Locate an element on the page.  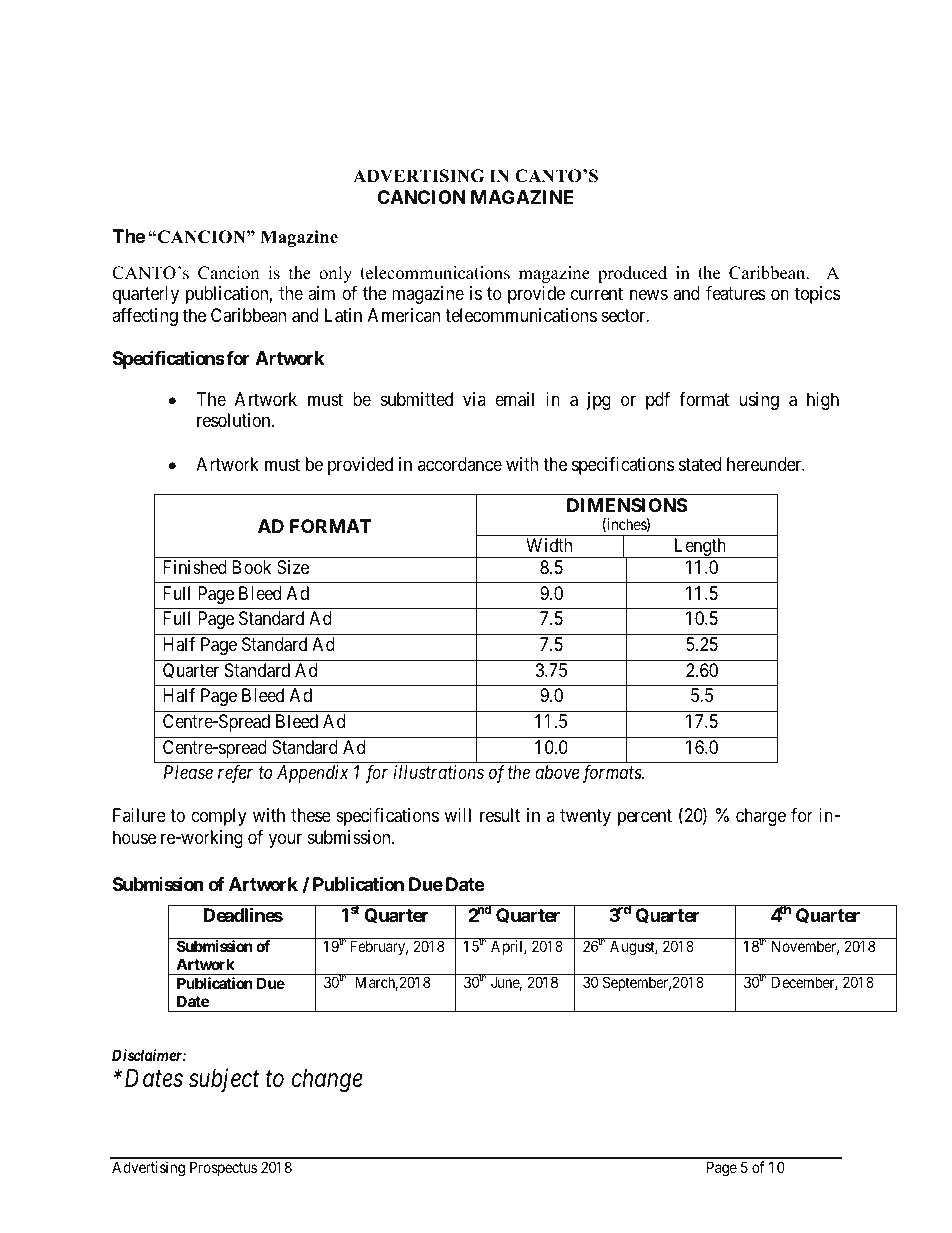
affecting is located at coordinates (145, 317).
